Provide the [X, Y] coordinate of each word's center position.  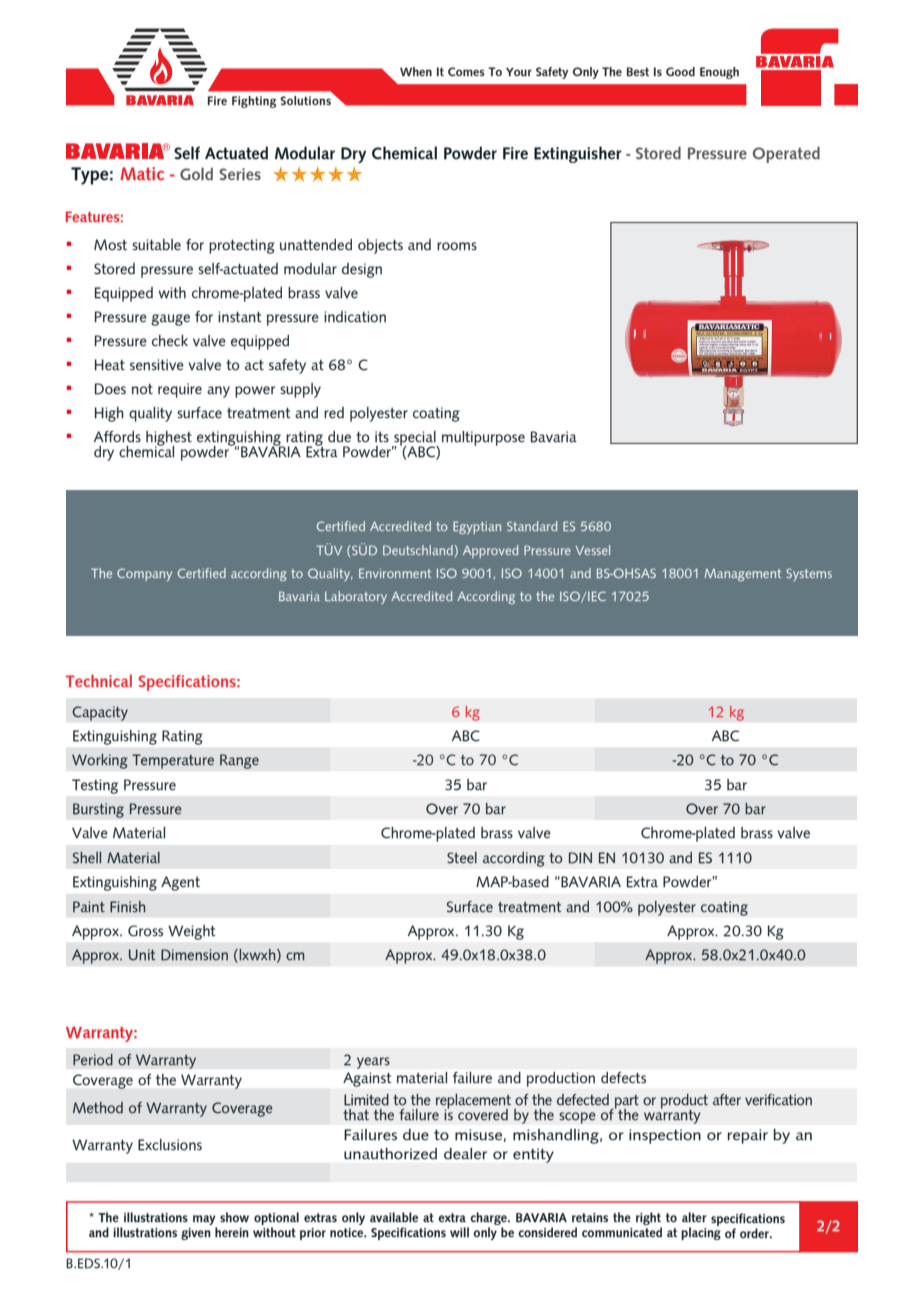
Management [742, 575]
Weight [191, 932]
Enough [719, 73]
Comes [466, 72]
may [204, 1220]
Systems [809, 574]
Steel [462, 858]
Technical [99, 681]
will [459, 1232]
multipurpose [483, 438]
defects [623, 1078]
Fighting [254, 102]
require [180, 390]
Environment [395, 573]
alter [694, 1217]
